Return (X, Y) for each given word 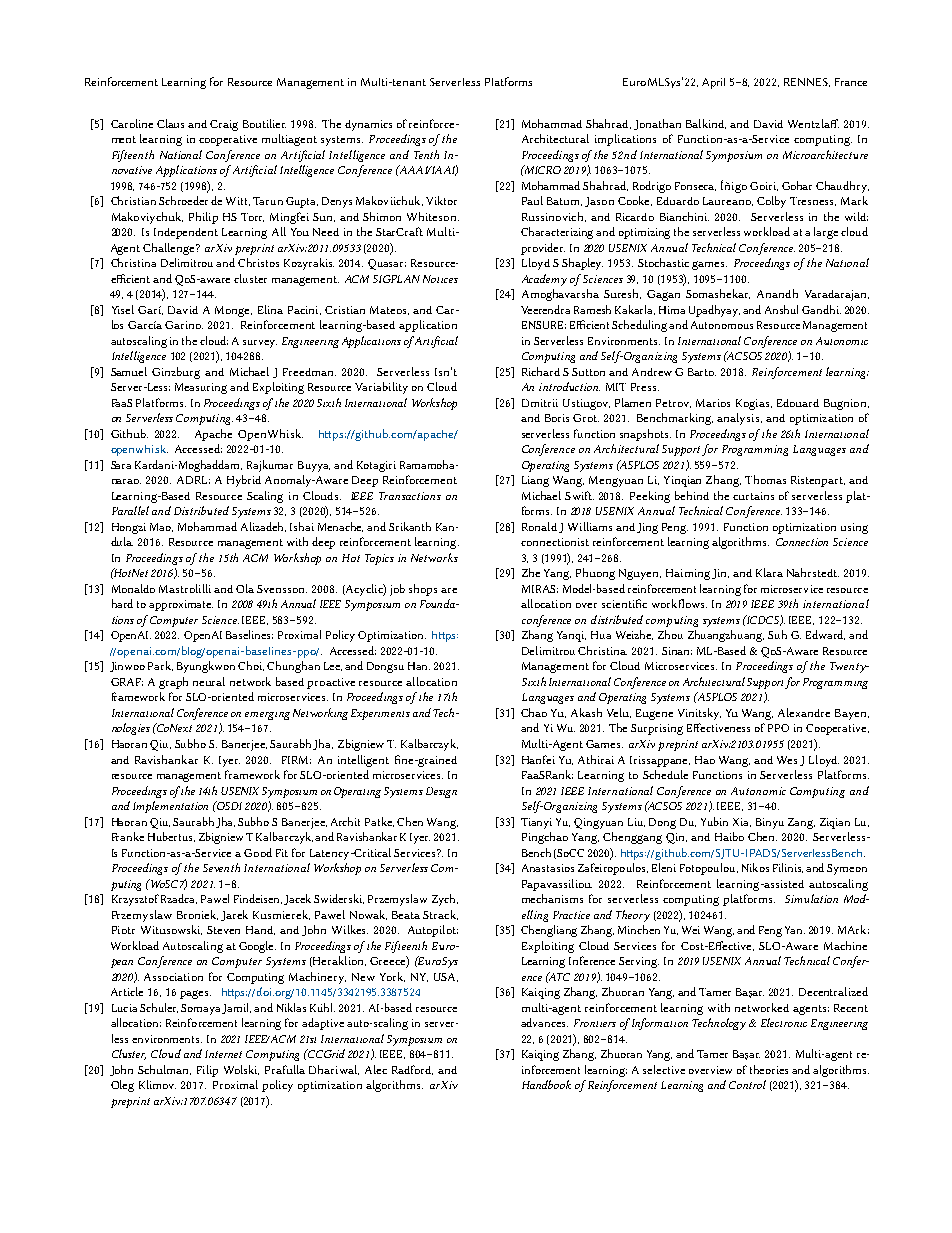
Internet (223, 1054)
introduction (569, 386)
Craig (224, 125)
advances (544, 1022)
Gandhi (821, 309)
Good (258, 852)
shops (423, 590)
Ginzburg (176, 373)
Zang (801, 823)
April (713, 83)
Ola (245, 588)
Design (441, 792)
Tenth (426, 154)
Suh (777, 634)
